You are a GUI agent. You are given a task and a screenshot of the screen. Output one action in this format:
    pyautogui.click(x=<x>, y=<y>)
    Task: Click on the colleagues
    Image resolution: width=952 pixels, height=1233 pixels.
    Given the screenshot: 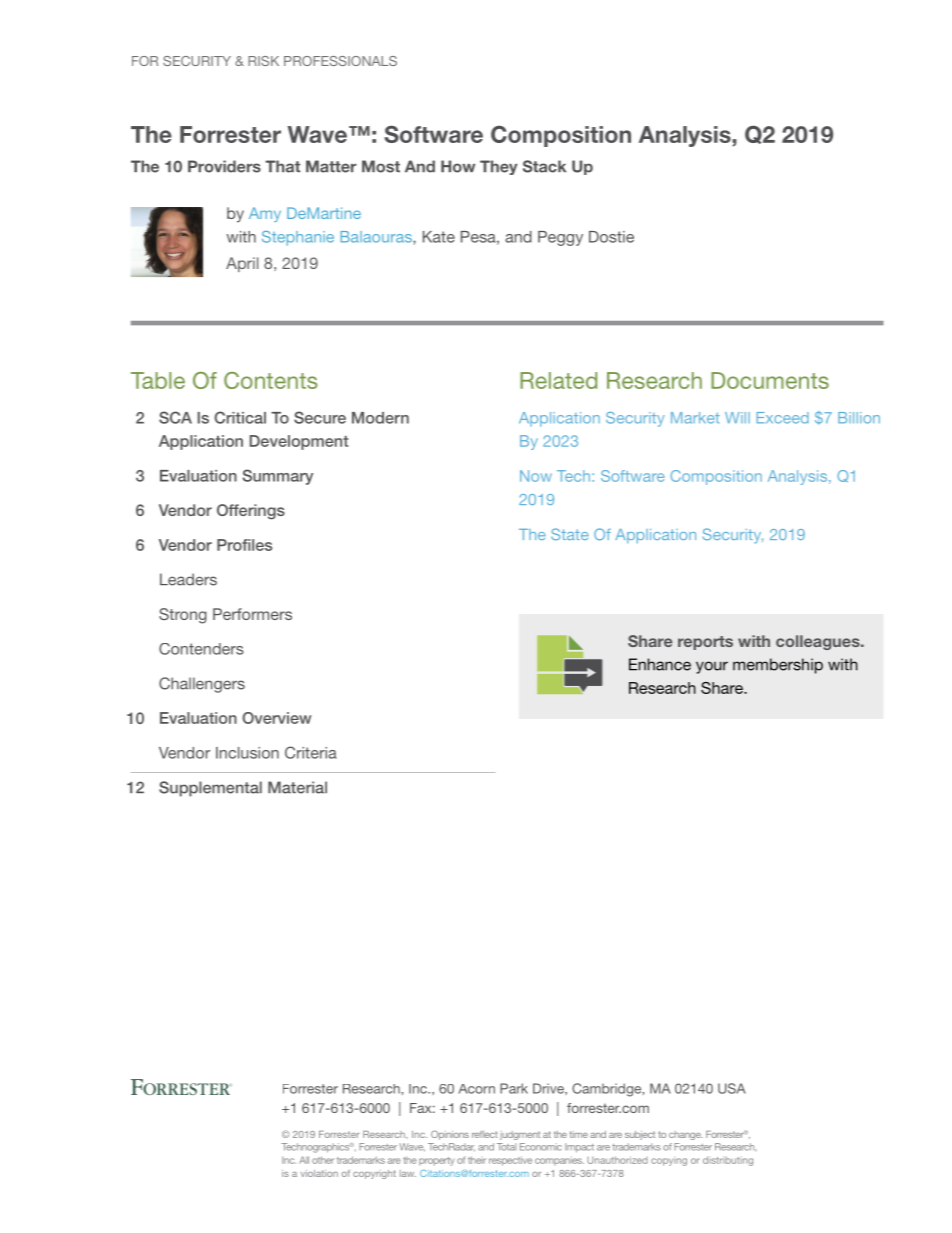 What is the action you would take?
    pyautogui.click(x=819, y=642)
